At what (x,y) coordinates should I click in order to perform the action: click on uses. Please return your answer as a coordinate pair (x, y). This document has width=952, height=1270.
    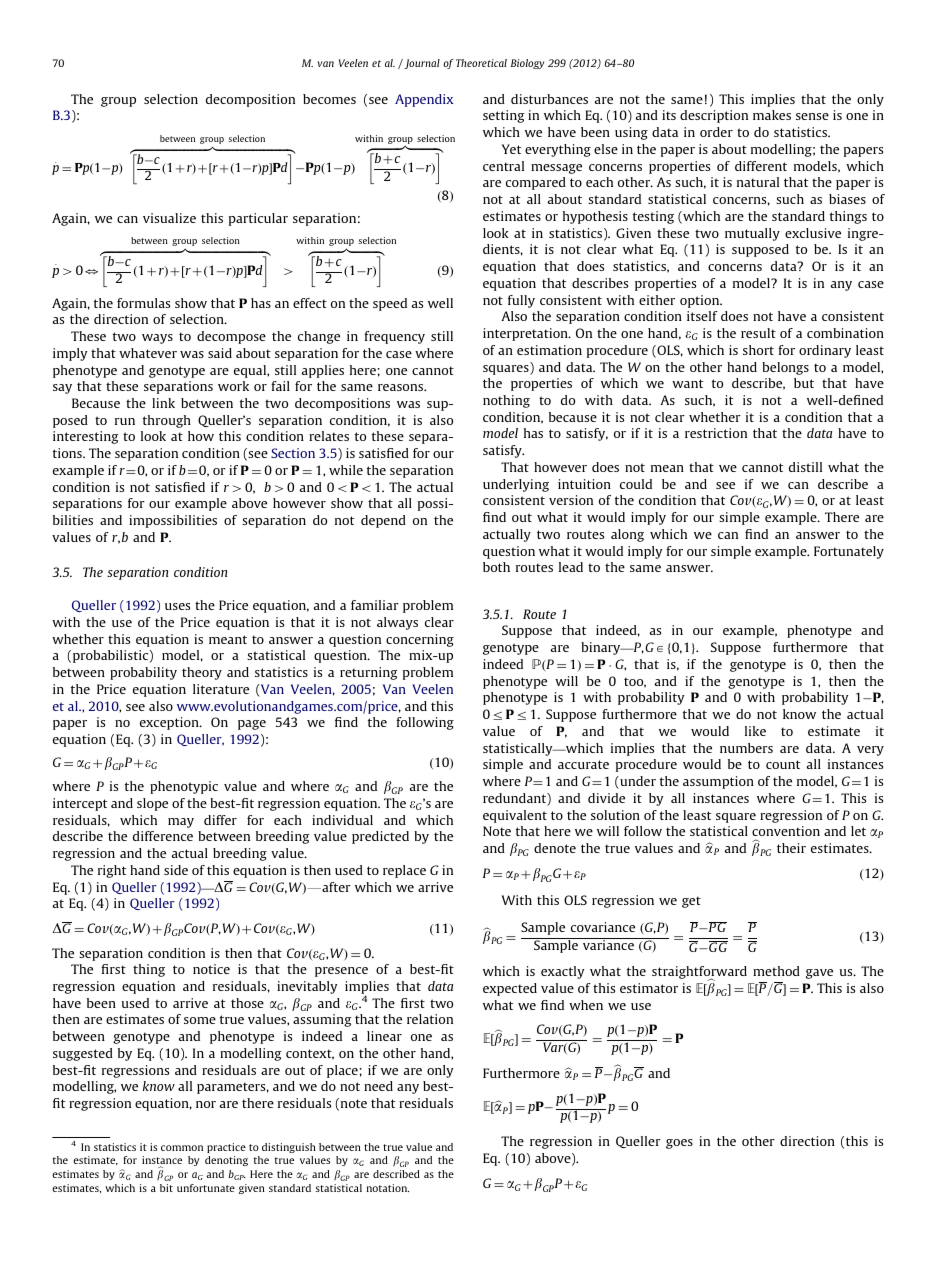
    Looking at the image, I should click on (177, 606).
